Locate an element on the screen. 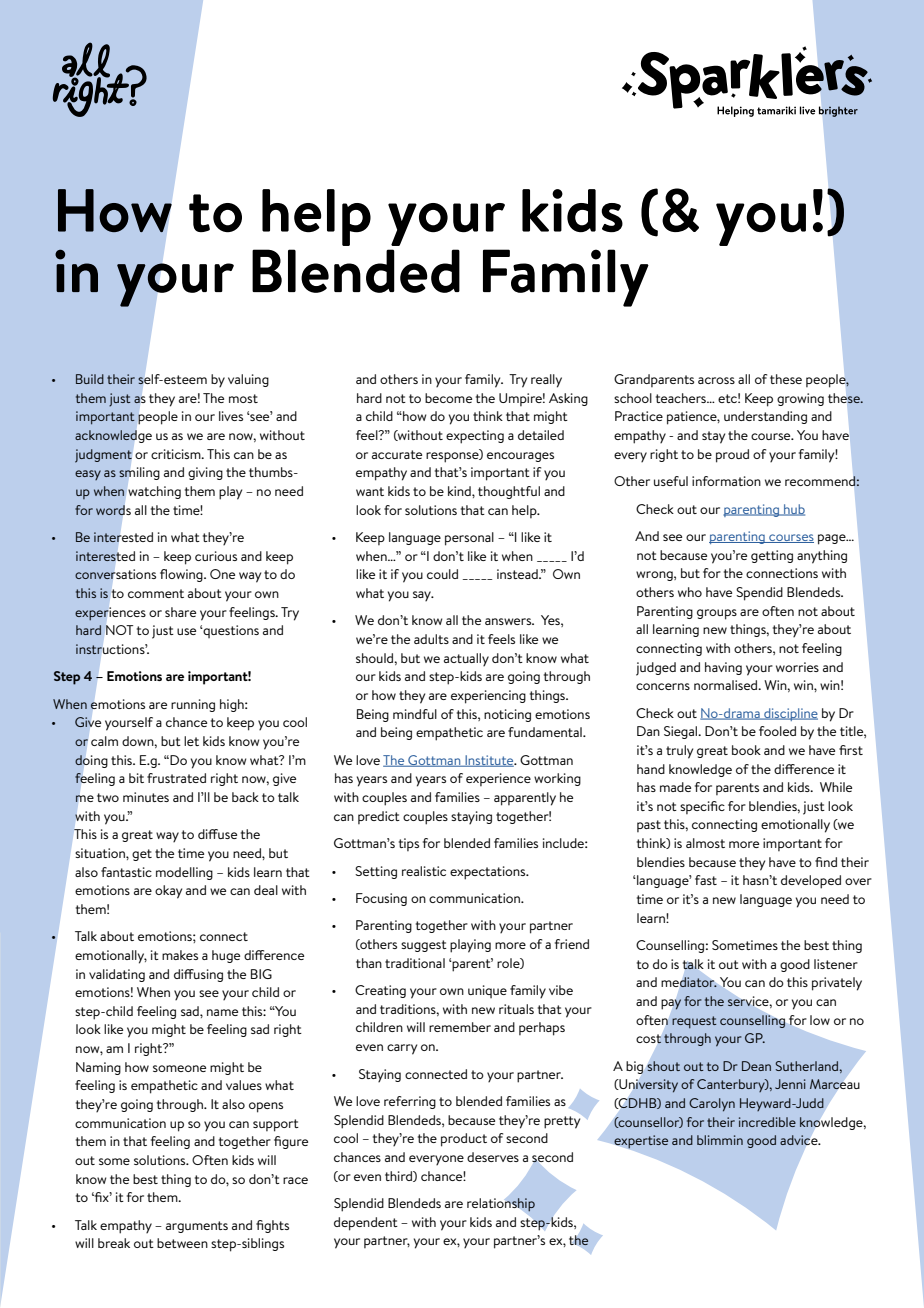 The width and height of the screenshot is (924, 1308). minutes is located at coordinates (146, 797).
